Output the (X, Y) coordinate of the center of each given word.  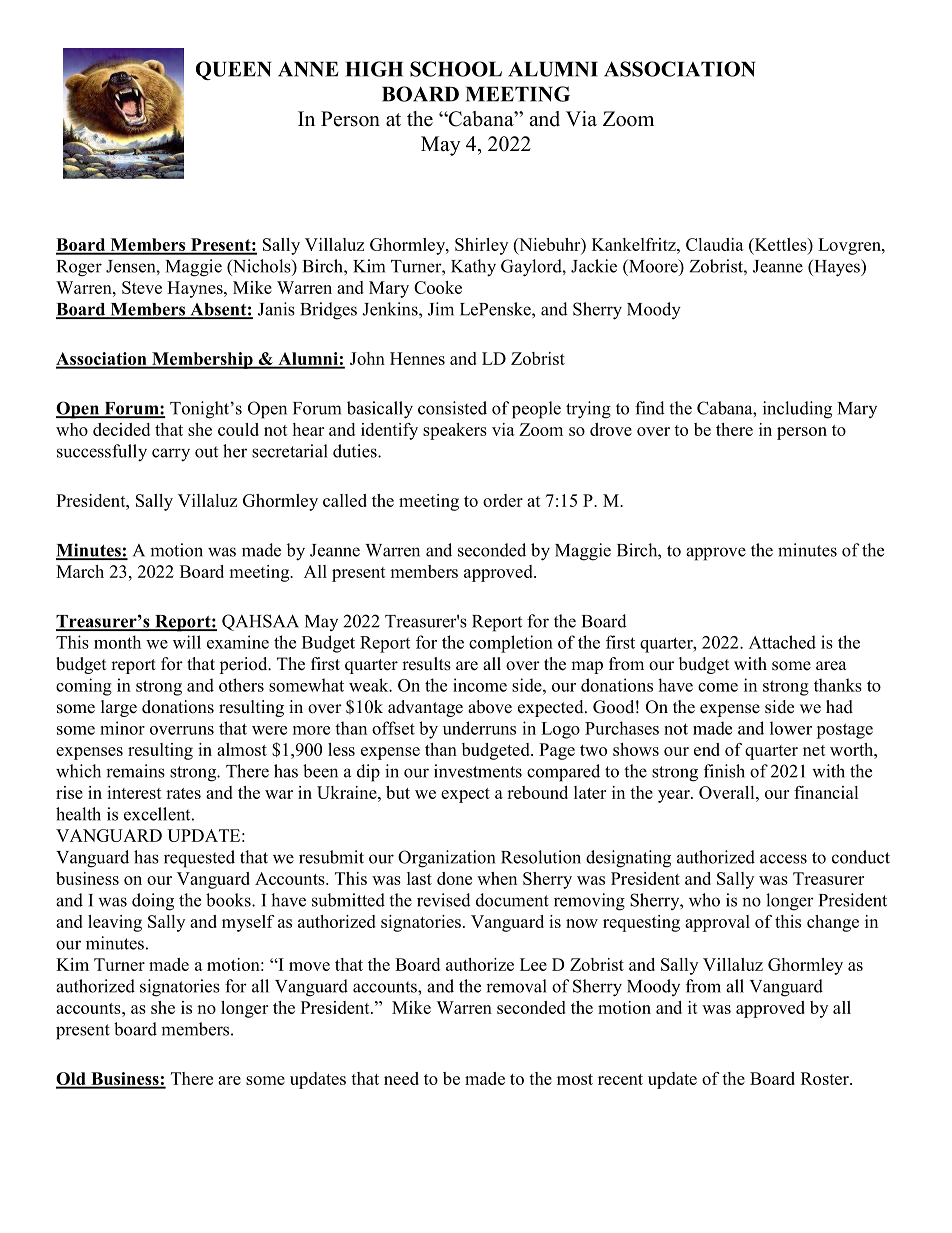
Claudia (715, 244)
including (797, 410)
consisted (452, 408)
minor (122, 728)
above (490, 707)
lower (791, 728)
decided (121, 429)
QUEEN (234, 70)
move (309, 966)
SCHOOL (456, 69)
